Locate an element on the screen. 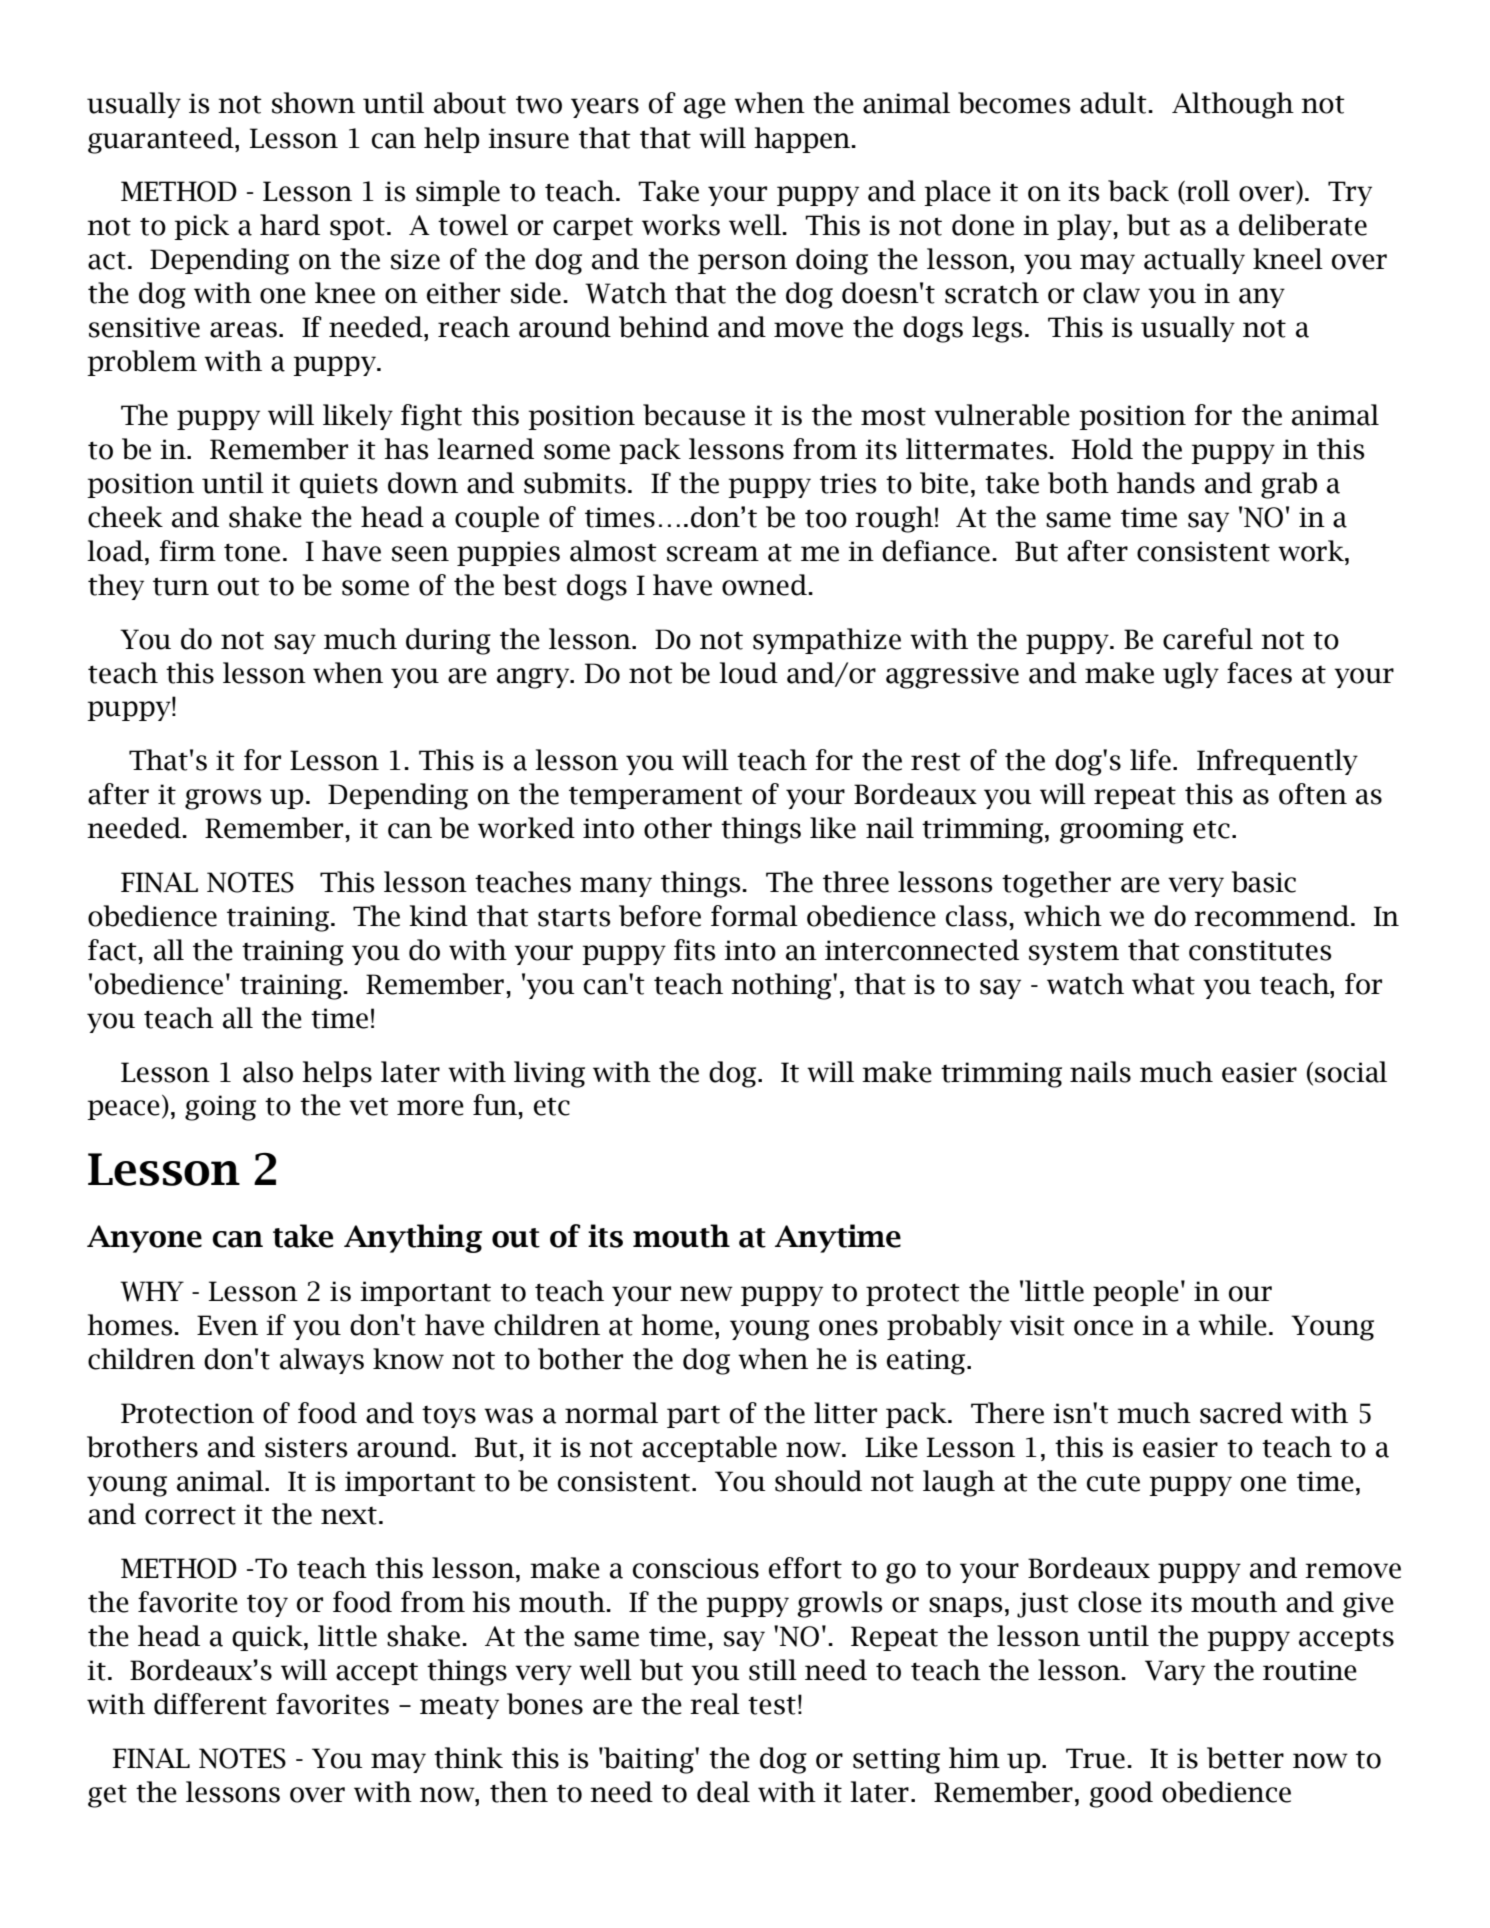 This screenshot has width=1490, height=1928. shown is located at coordinates (313, 103).
